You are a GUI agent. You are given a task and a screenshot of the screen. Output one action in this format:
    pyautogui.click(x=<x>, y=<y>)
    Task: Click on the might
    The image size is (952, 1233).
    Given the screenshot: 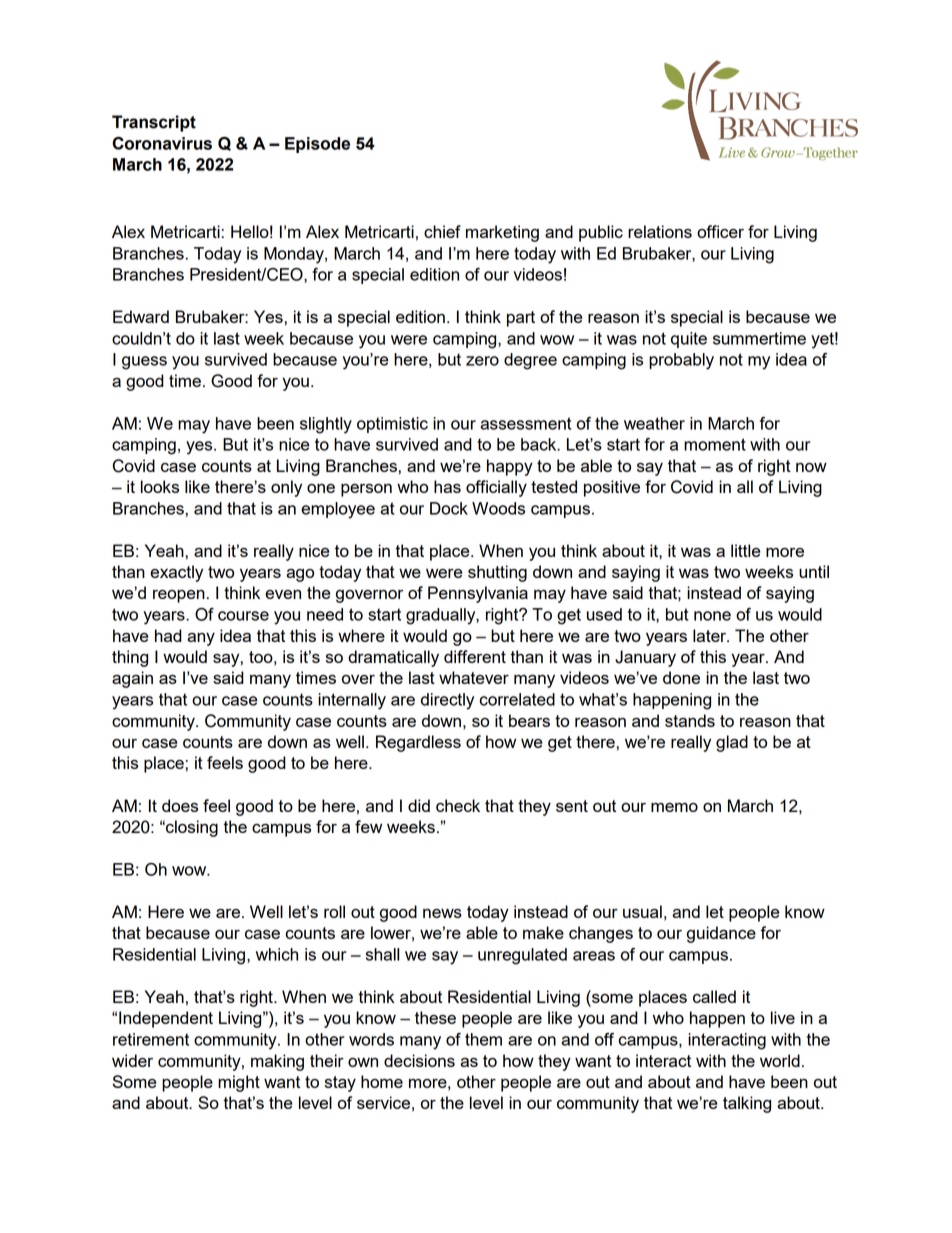 What is the action you would take?
    pyautogui.click(x=239, y=1083)
